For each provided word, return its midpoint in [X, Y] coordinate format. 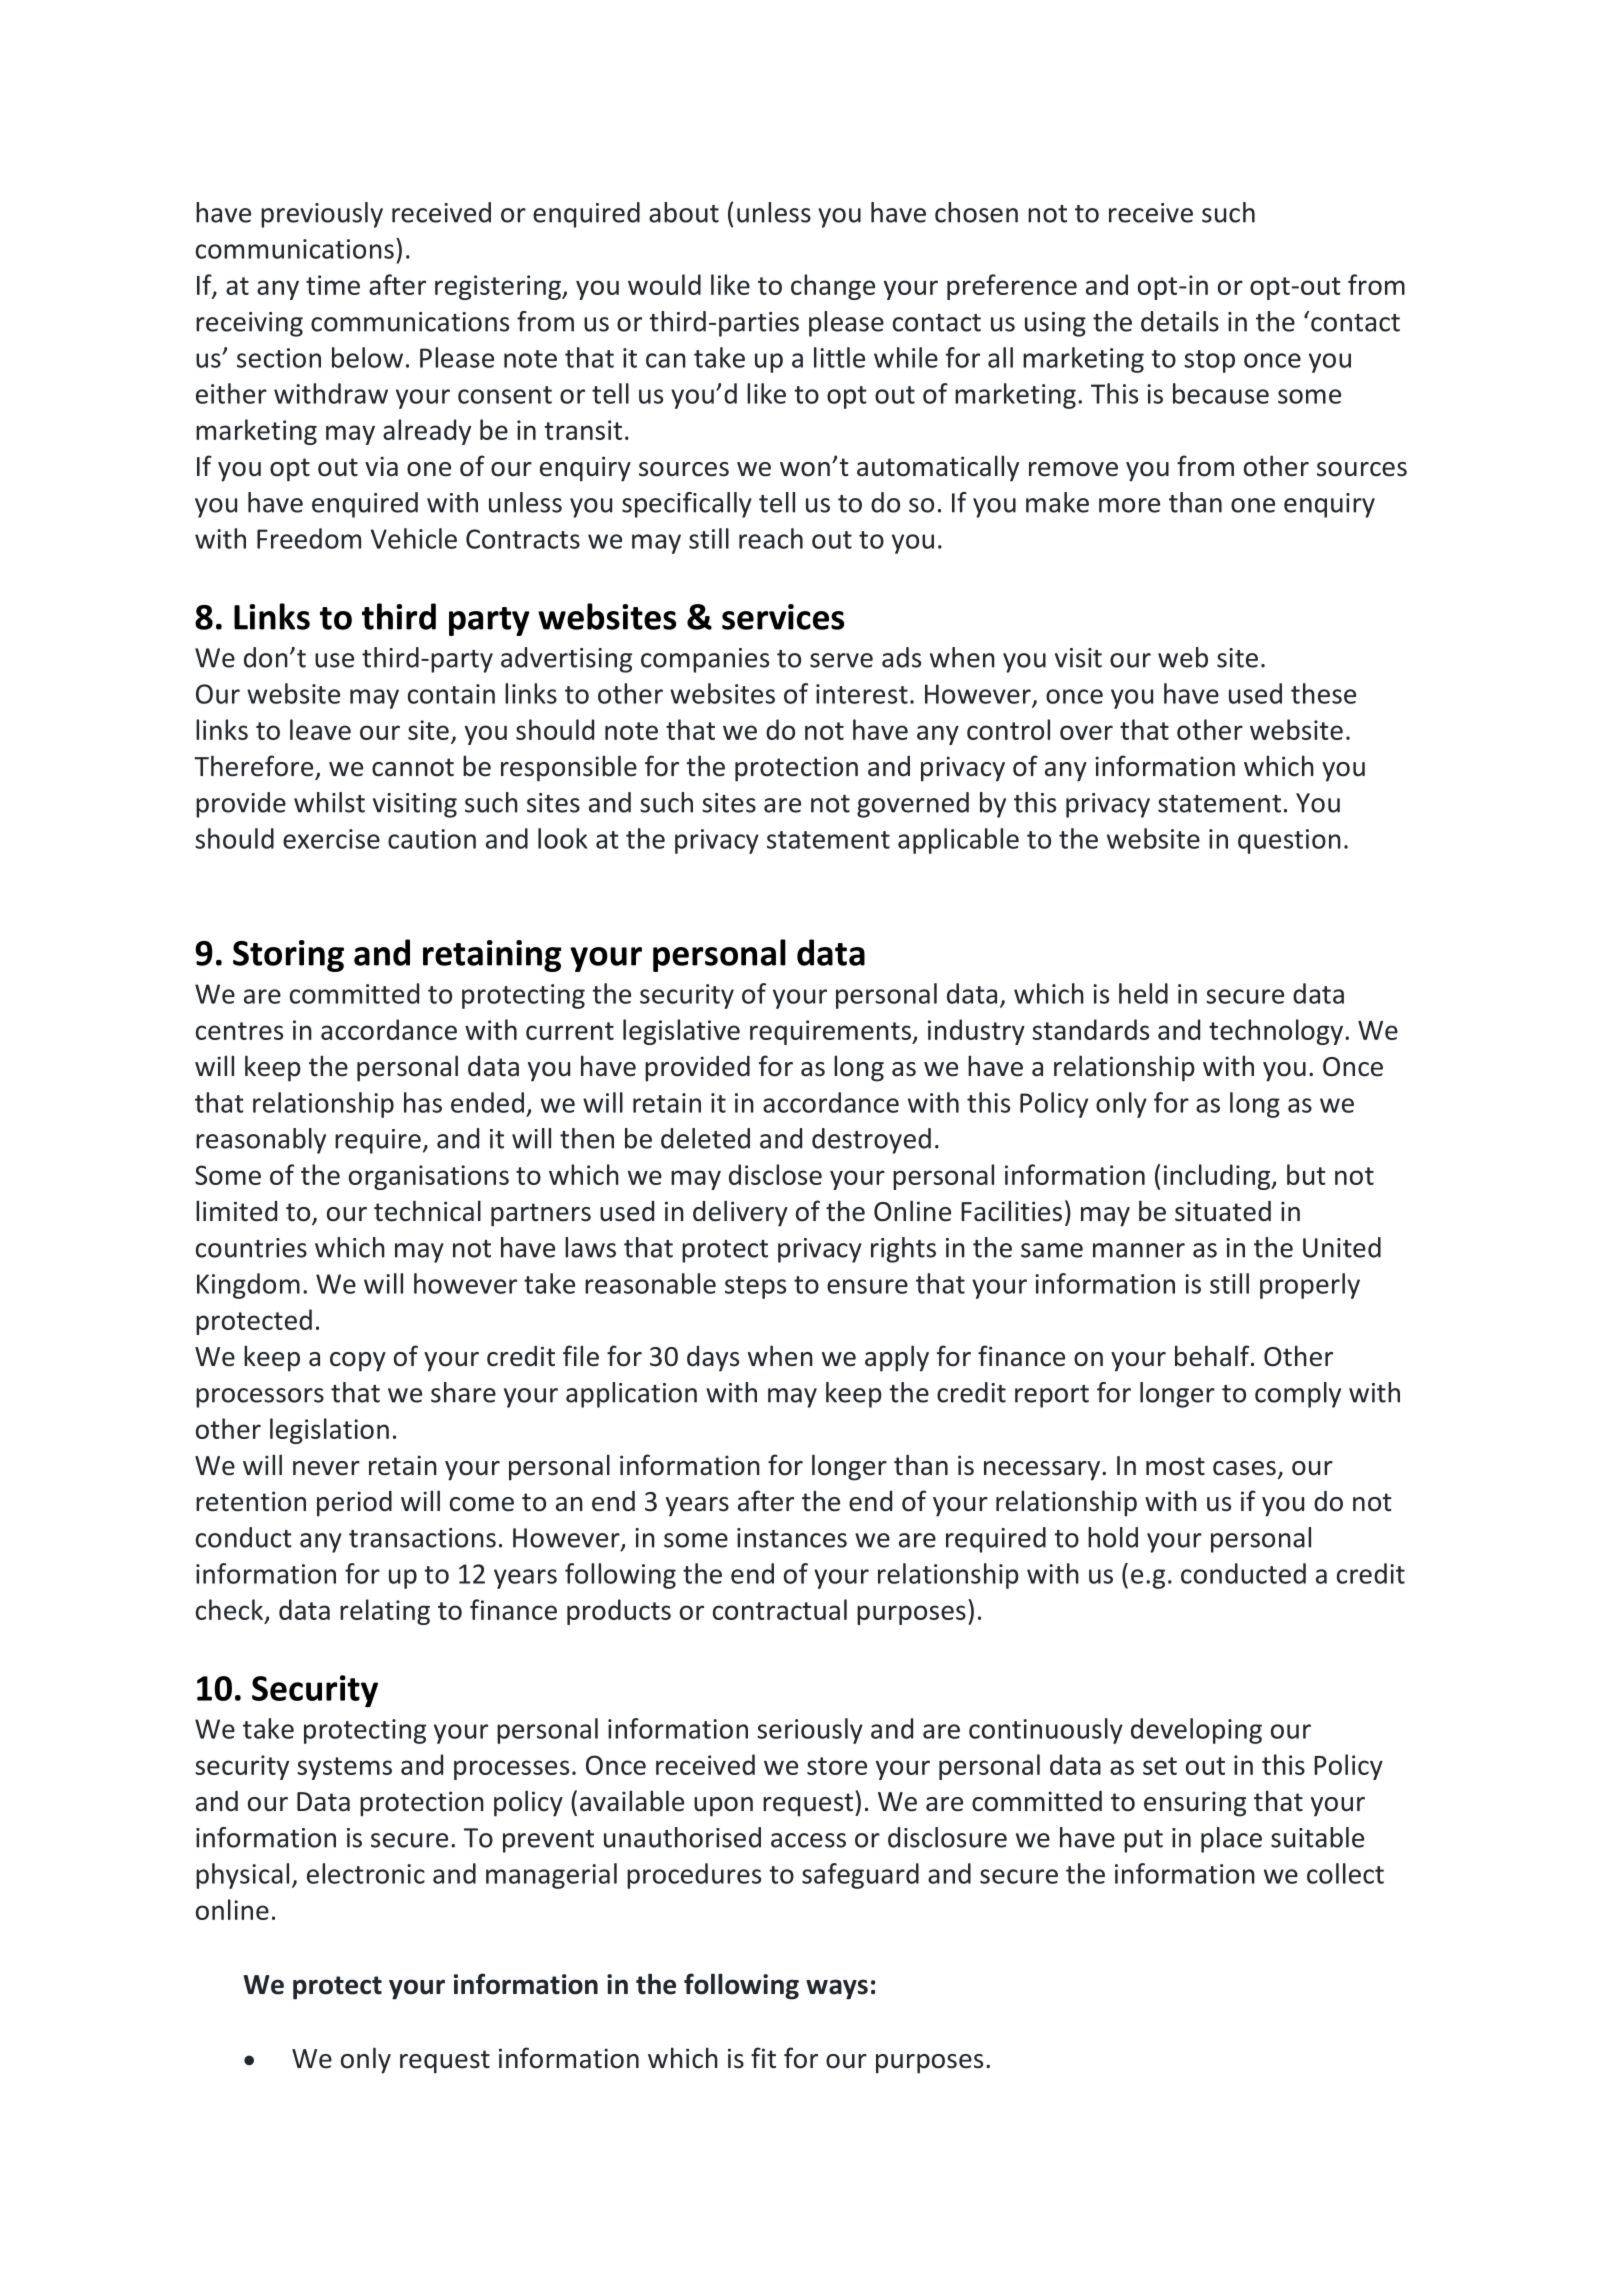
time [333, 285]
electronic [366, 1873]
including [1218, 1177]
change [833, 287]
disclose [775, 1174]
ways [837, 1989]
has [423, 1102]
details [1180, 321]
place [1231, 1840]
